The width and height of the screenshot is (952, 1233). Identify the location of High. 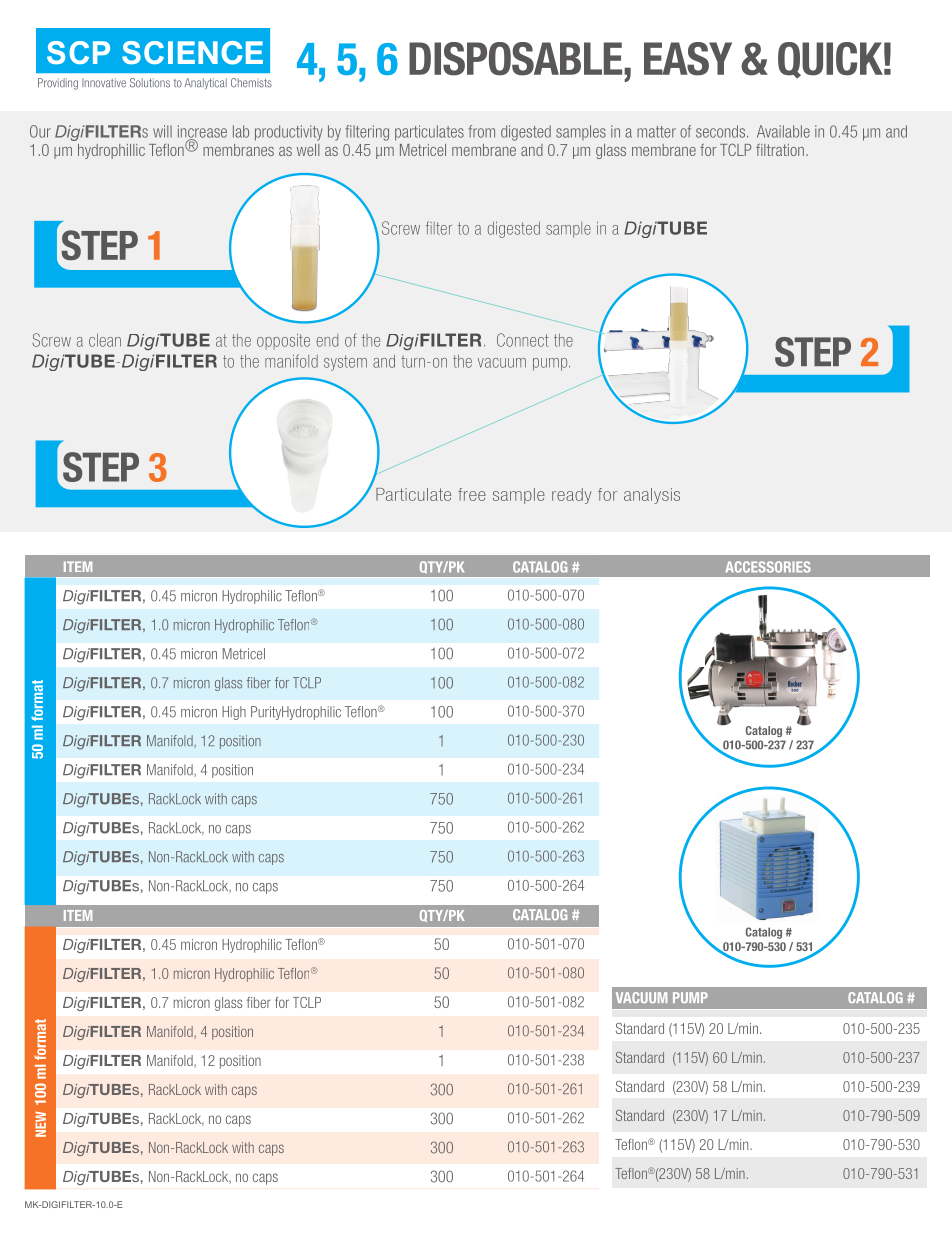
(234, 713).
